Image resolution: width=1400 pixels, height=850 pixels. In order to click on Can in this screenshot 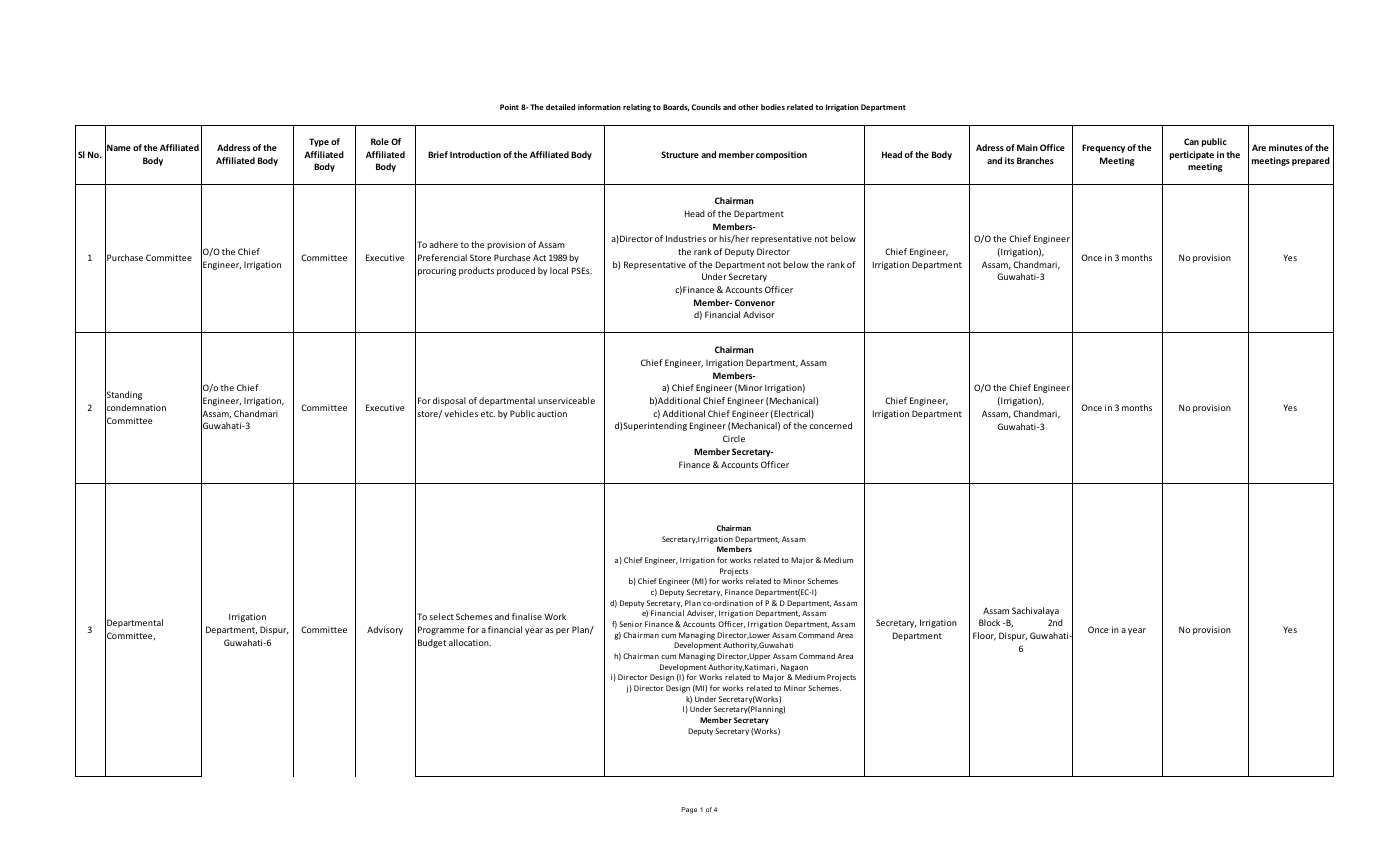, I will do `click(1191, 141)`.
